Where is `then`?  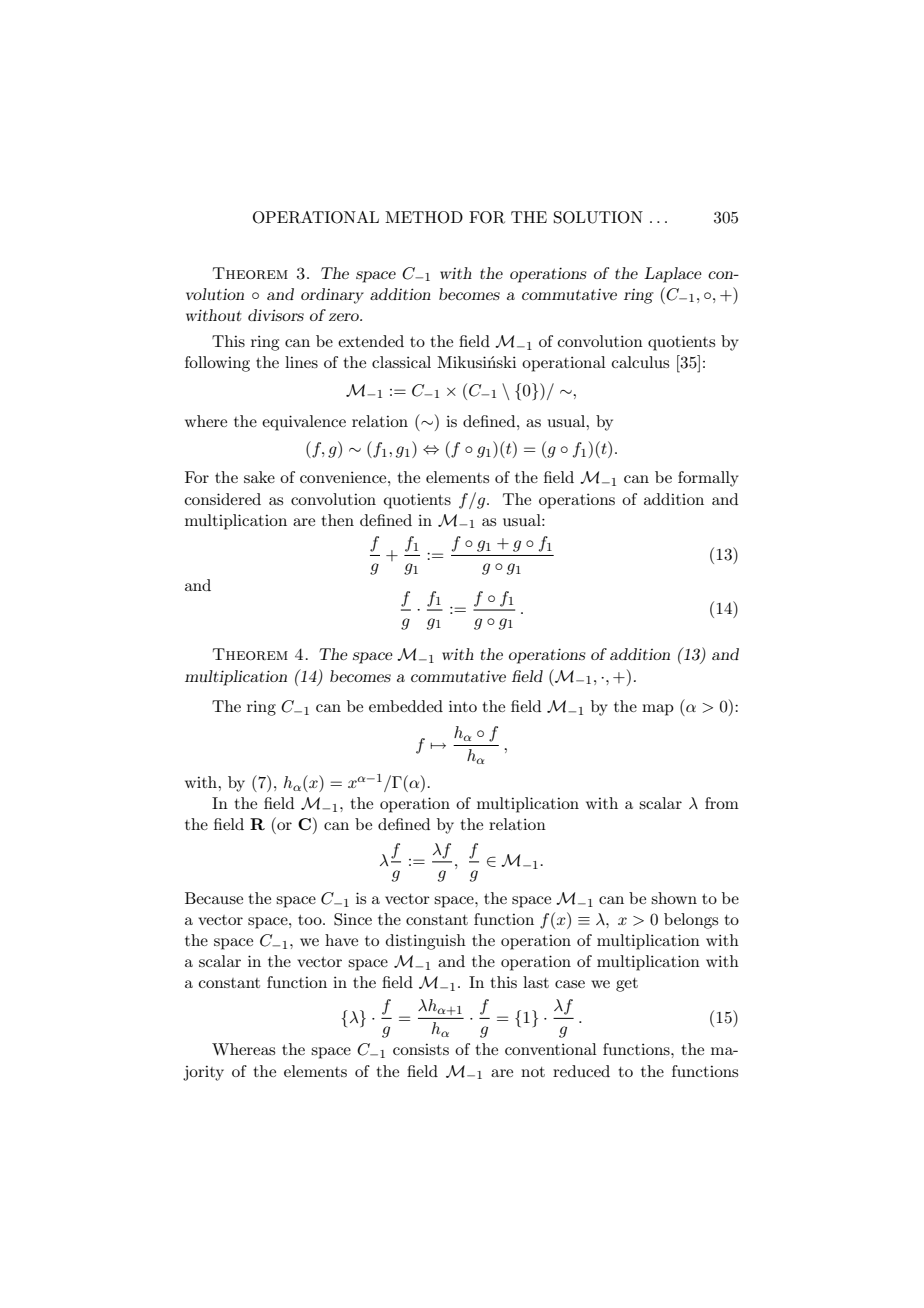
then is located at coordinates (338, 520).
